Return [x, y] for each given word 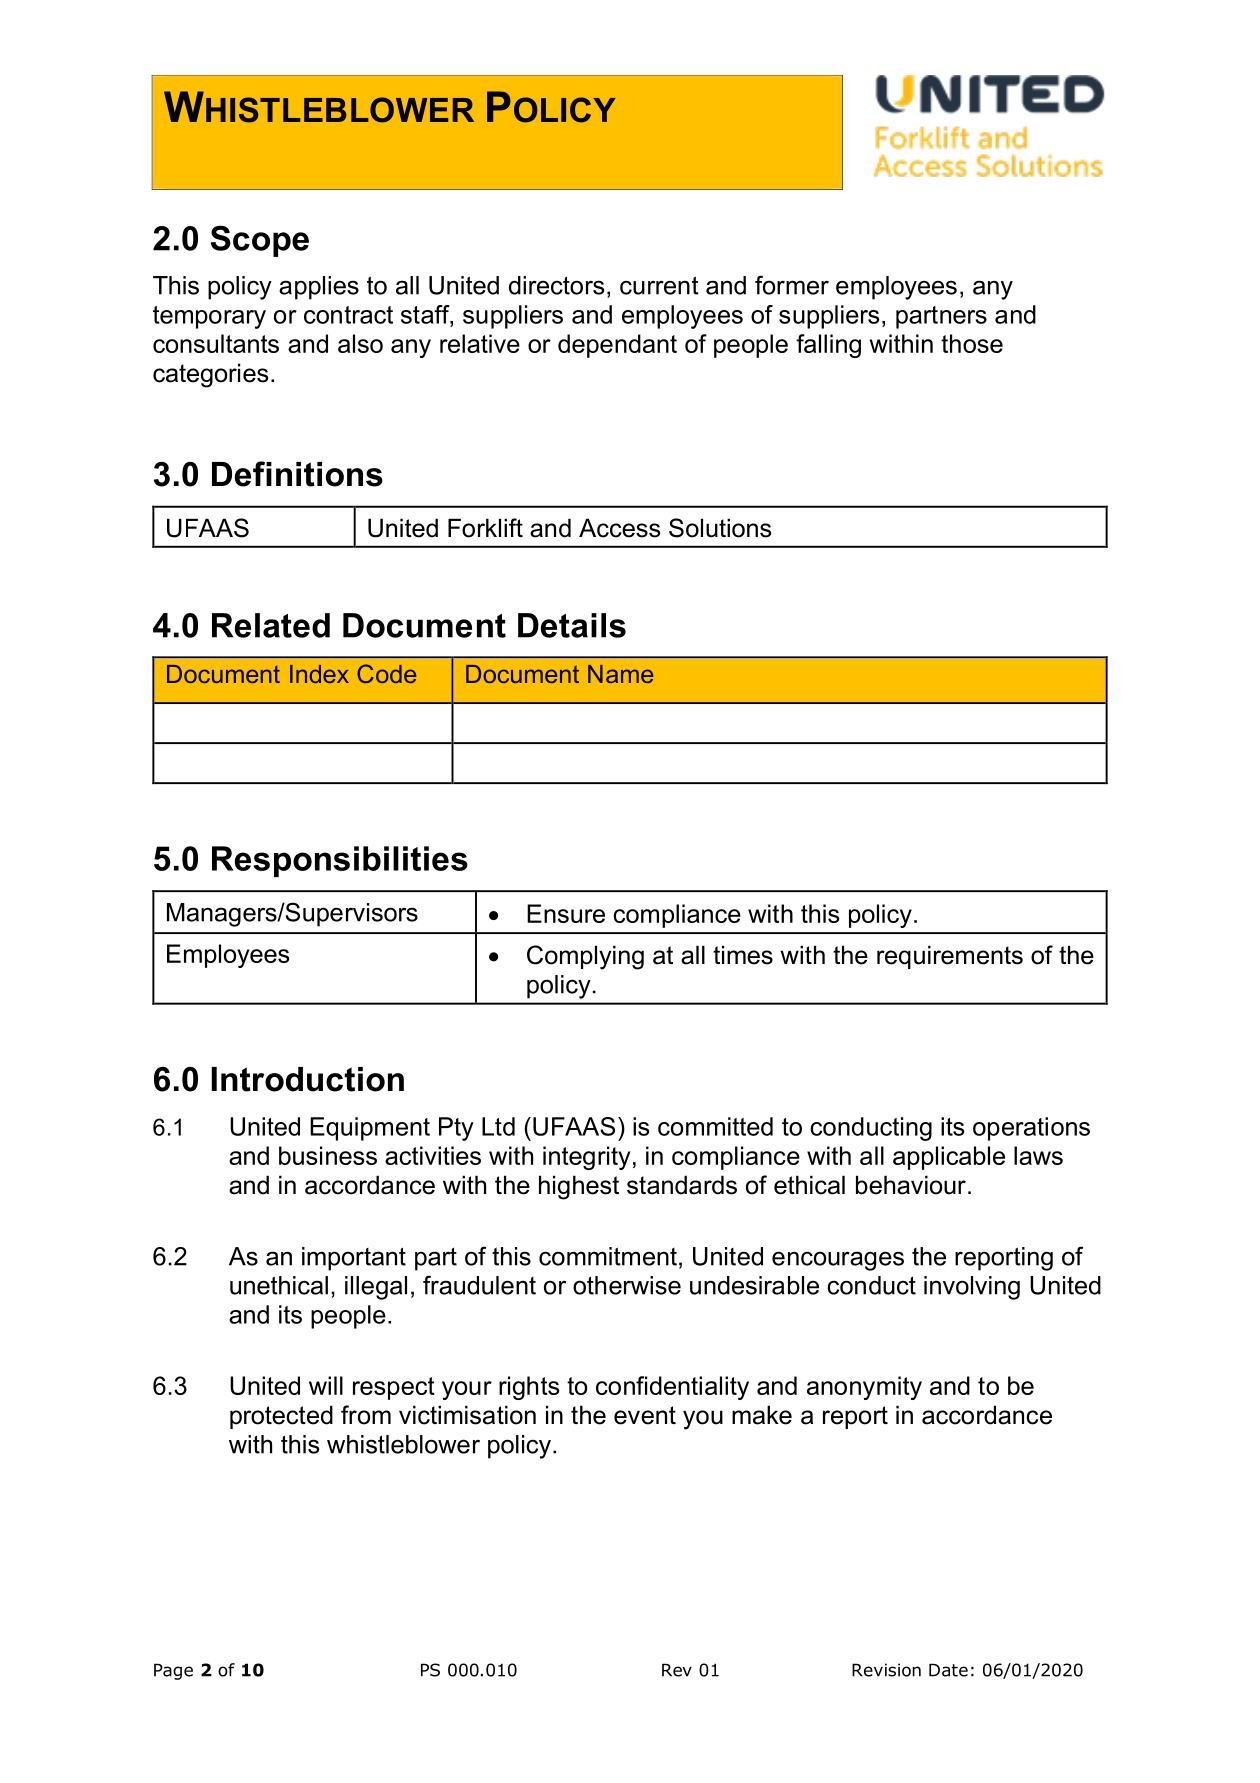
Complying [585, 957]
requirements [950, 957]
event [645, 1415]
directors [556, 285]
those [972, 343]
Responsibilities [340, 861]
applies [319, 288]
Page [173, 1671]
